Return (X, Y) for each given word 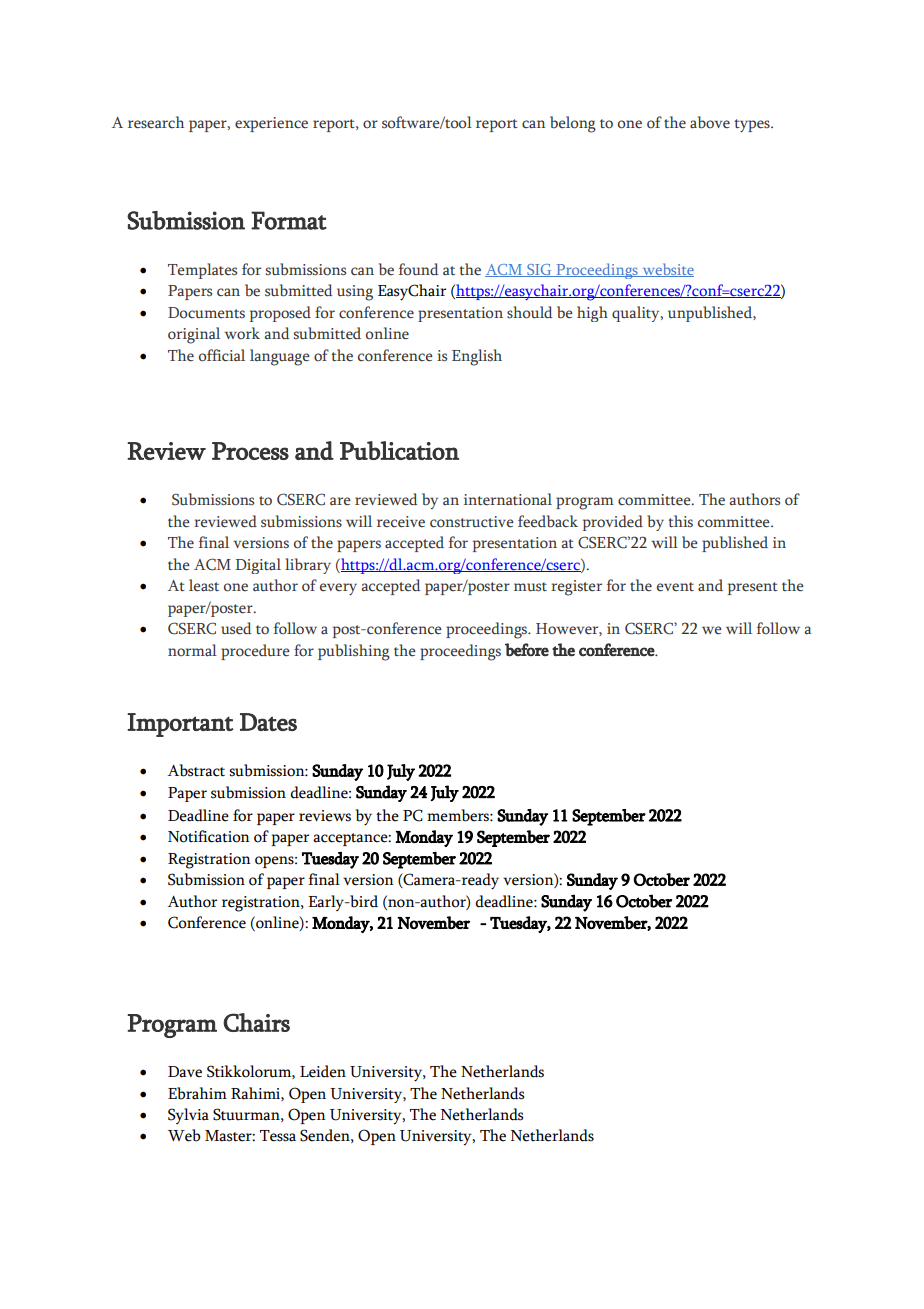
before (527, 650)
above (710, 122)
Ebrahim (197, 1093)
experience (271, 124)
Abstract (196, 770)
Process (250, 451)
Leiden (323, 1071)
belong (573, 124)
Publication (399, 450)
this (680, 521)
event (675, 587)
